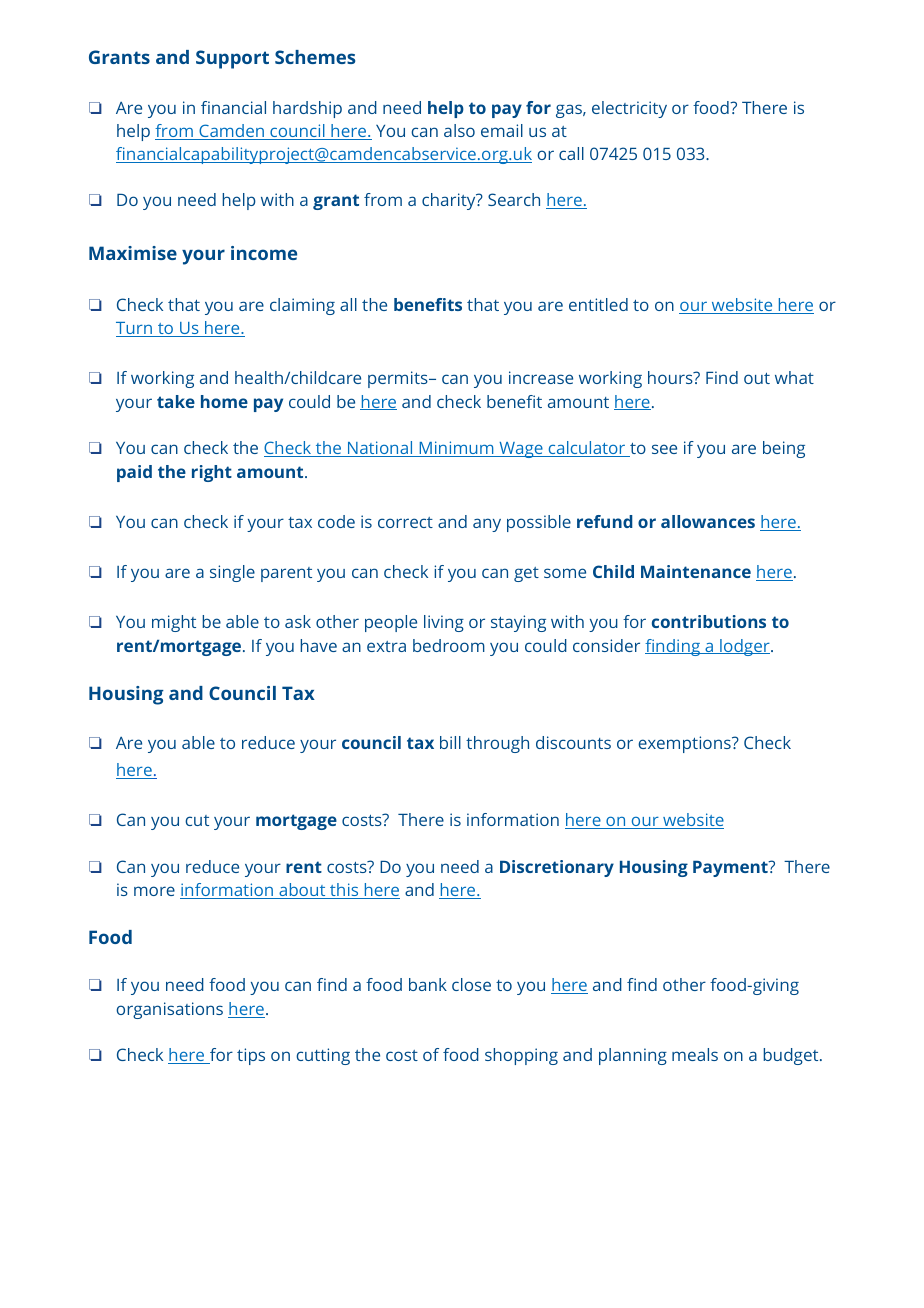  I want to click on bill, so click(450, 742).
